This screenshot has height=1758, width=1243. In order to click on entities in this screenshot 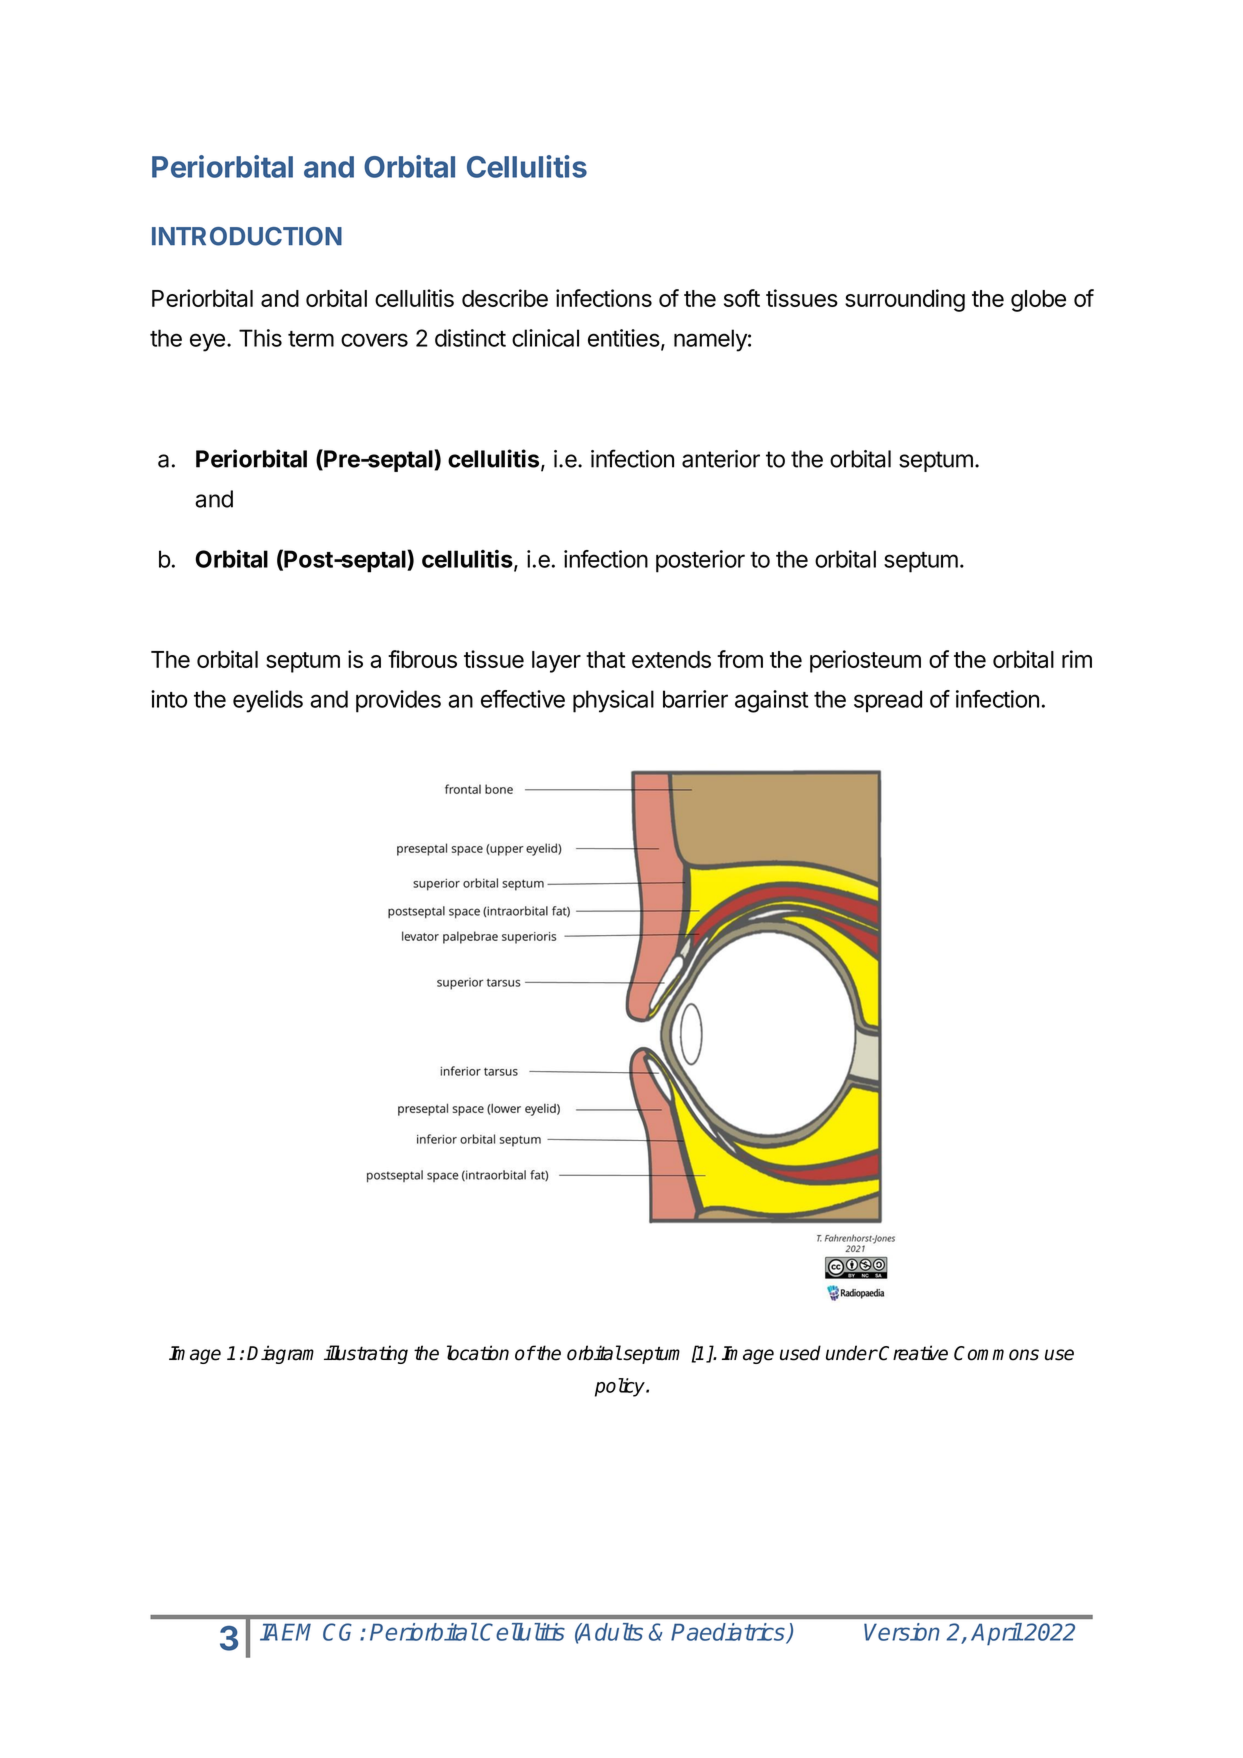, I will do `click(624, 338)`.
